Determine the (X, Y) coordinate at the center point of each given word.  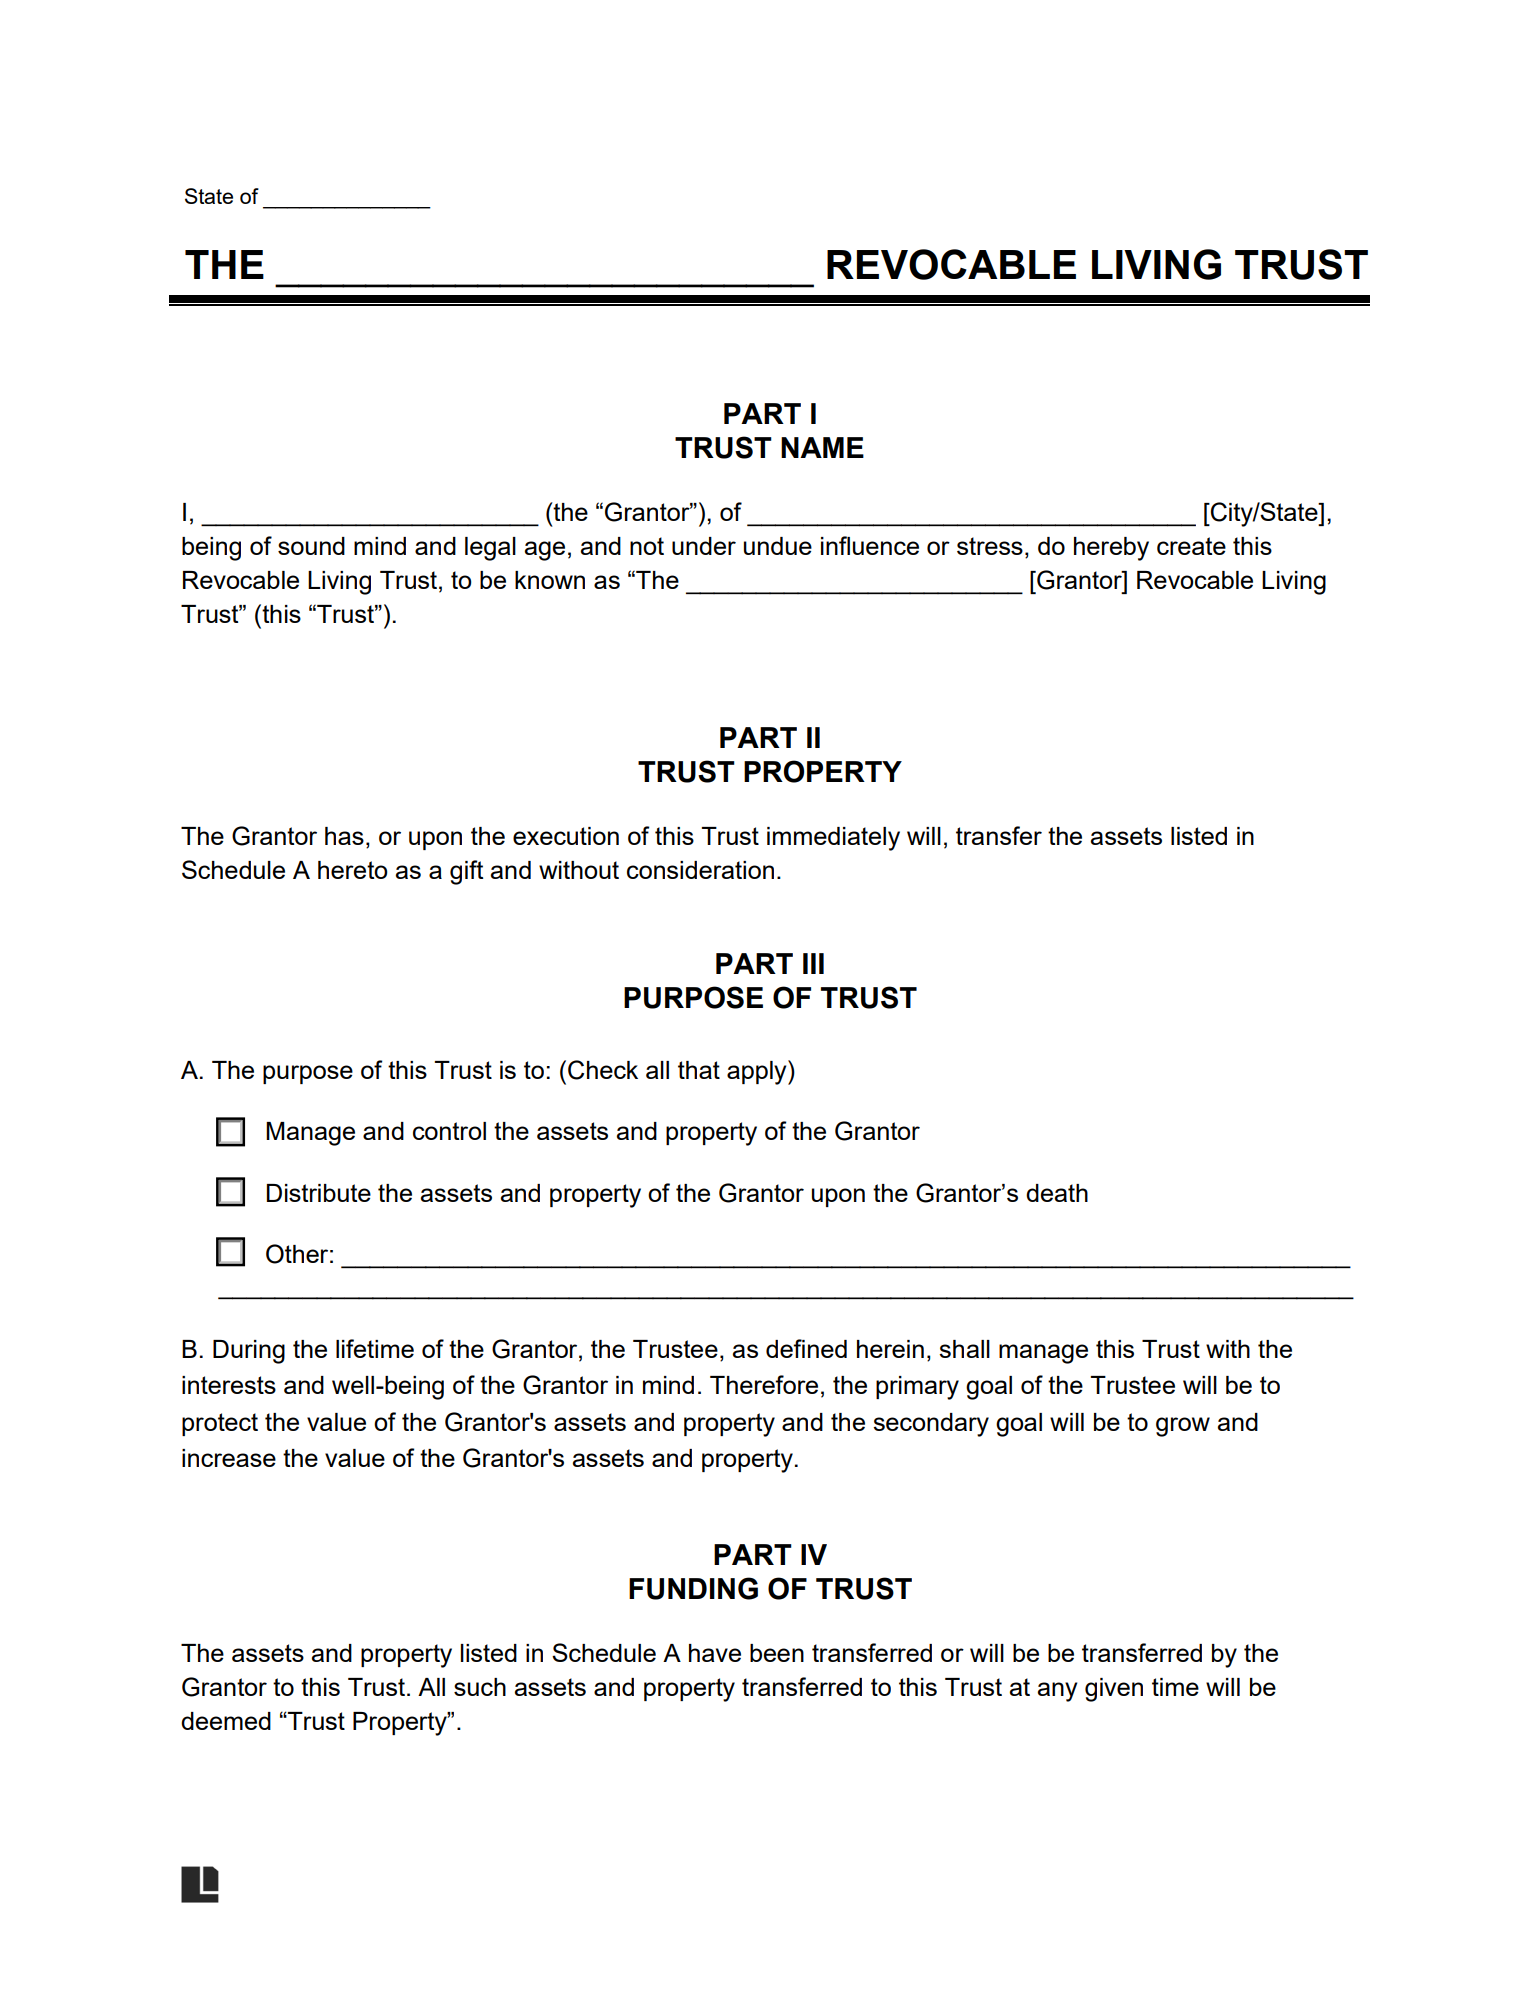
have (715, 1653)
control (449, 1131)
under (704, 546)
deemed (226, 1721)
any (1058, 1692)
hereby (1111, 549)
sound (311, 546)
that (699, 1070)
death (1057, 1193)
